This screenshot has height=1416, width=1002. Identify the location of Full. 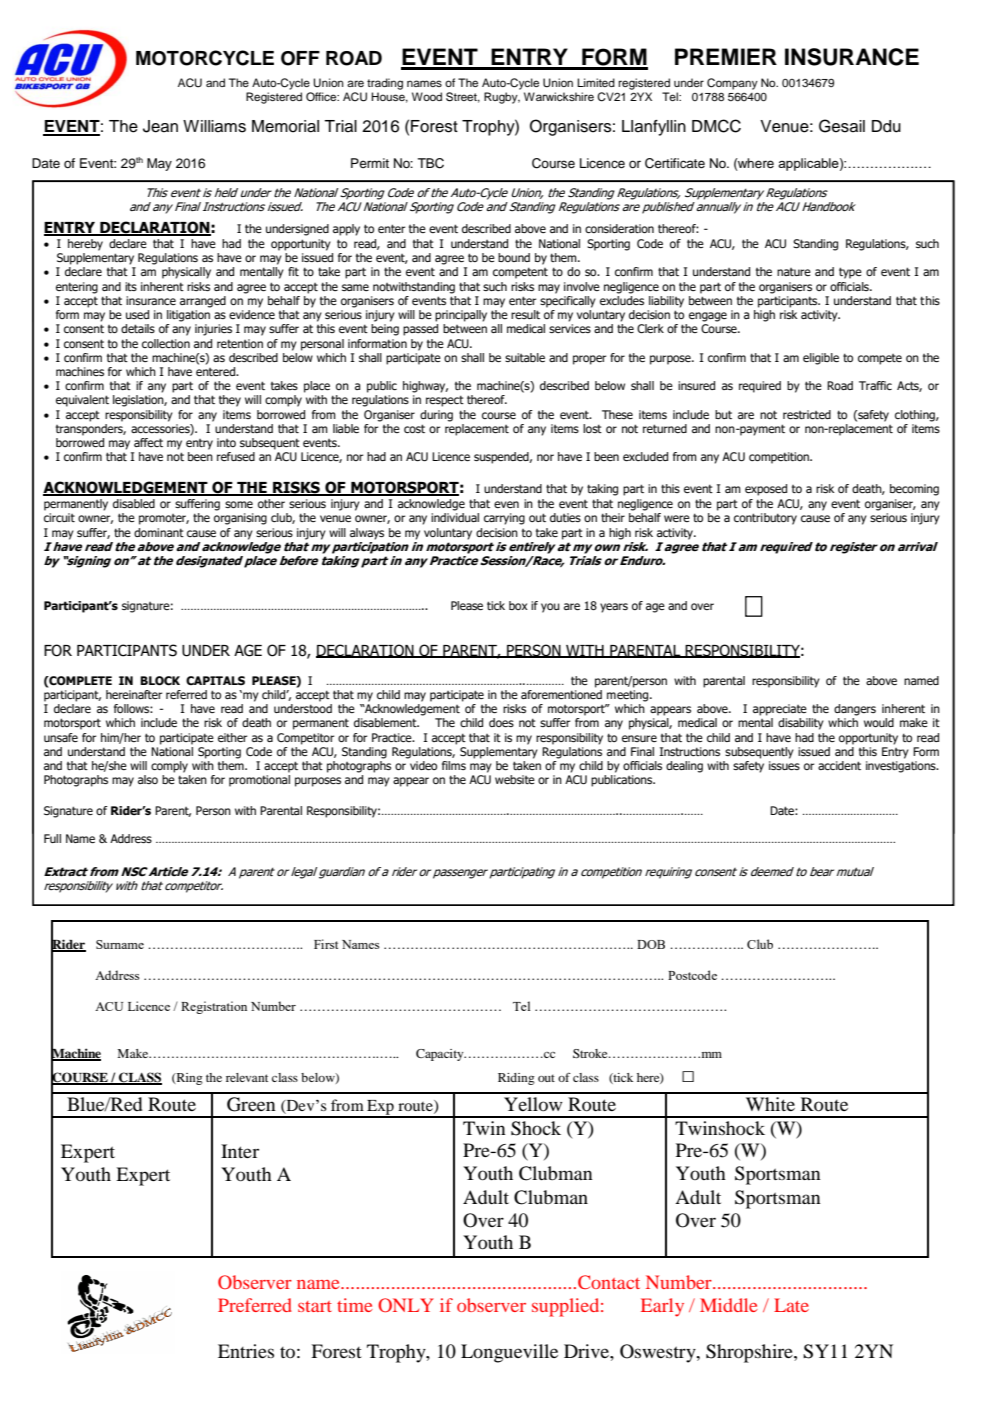
(52, 838).
